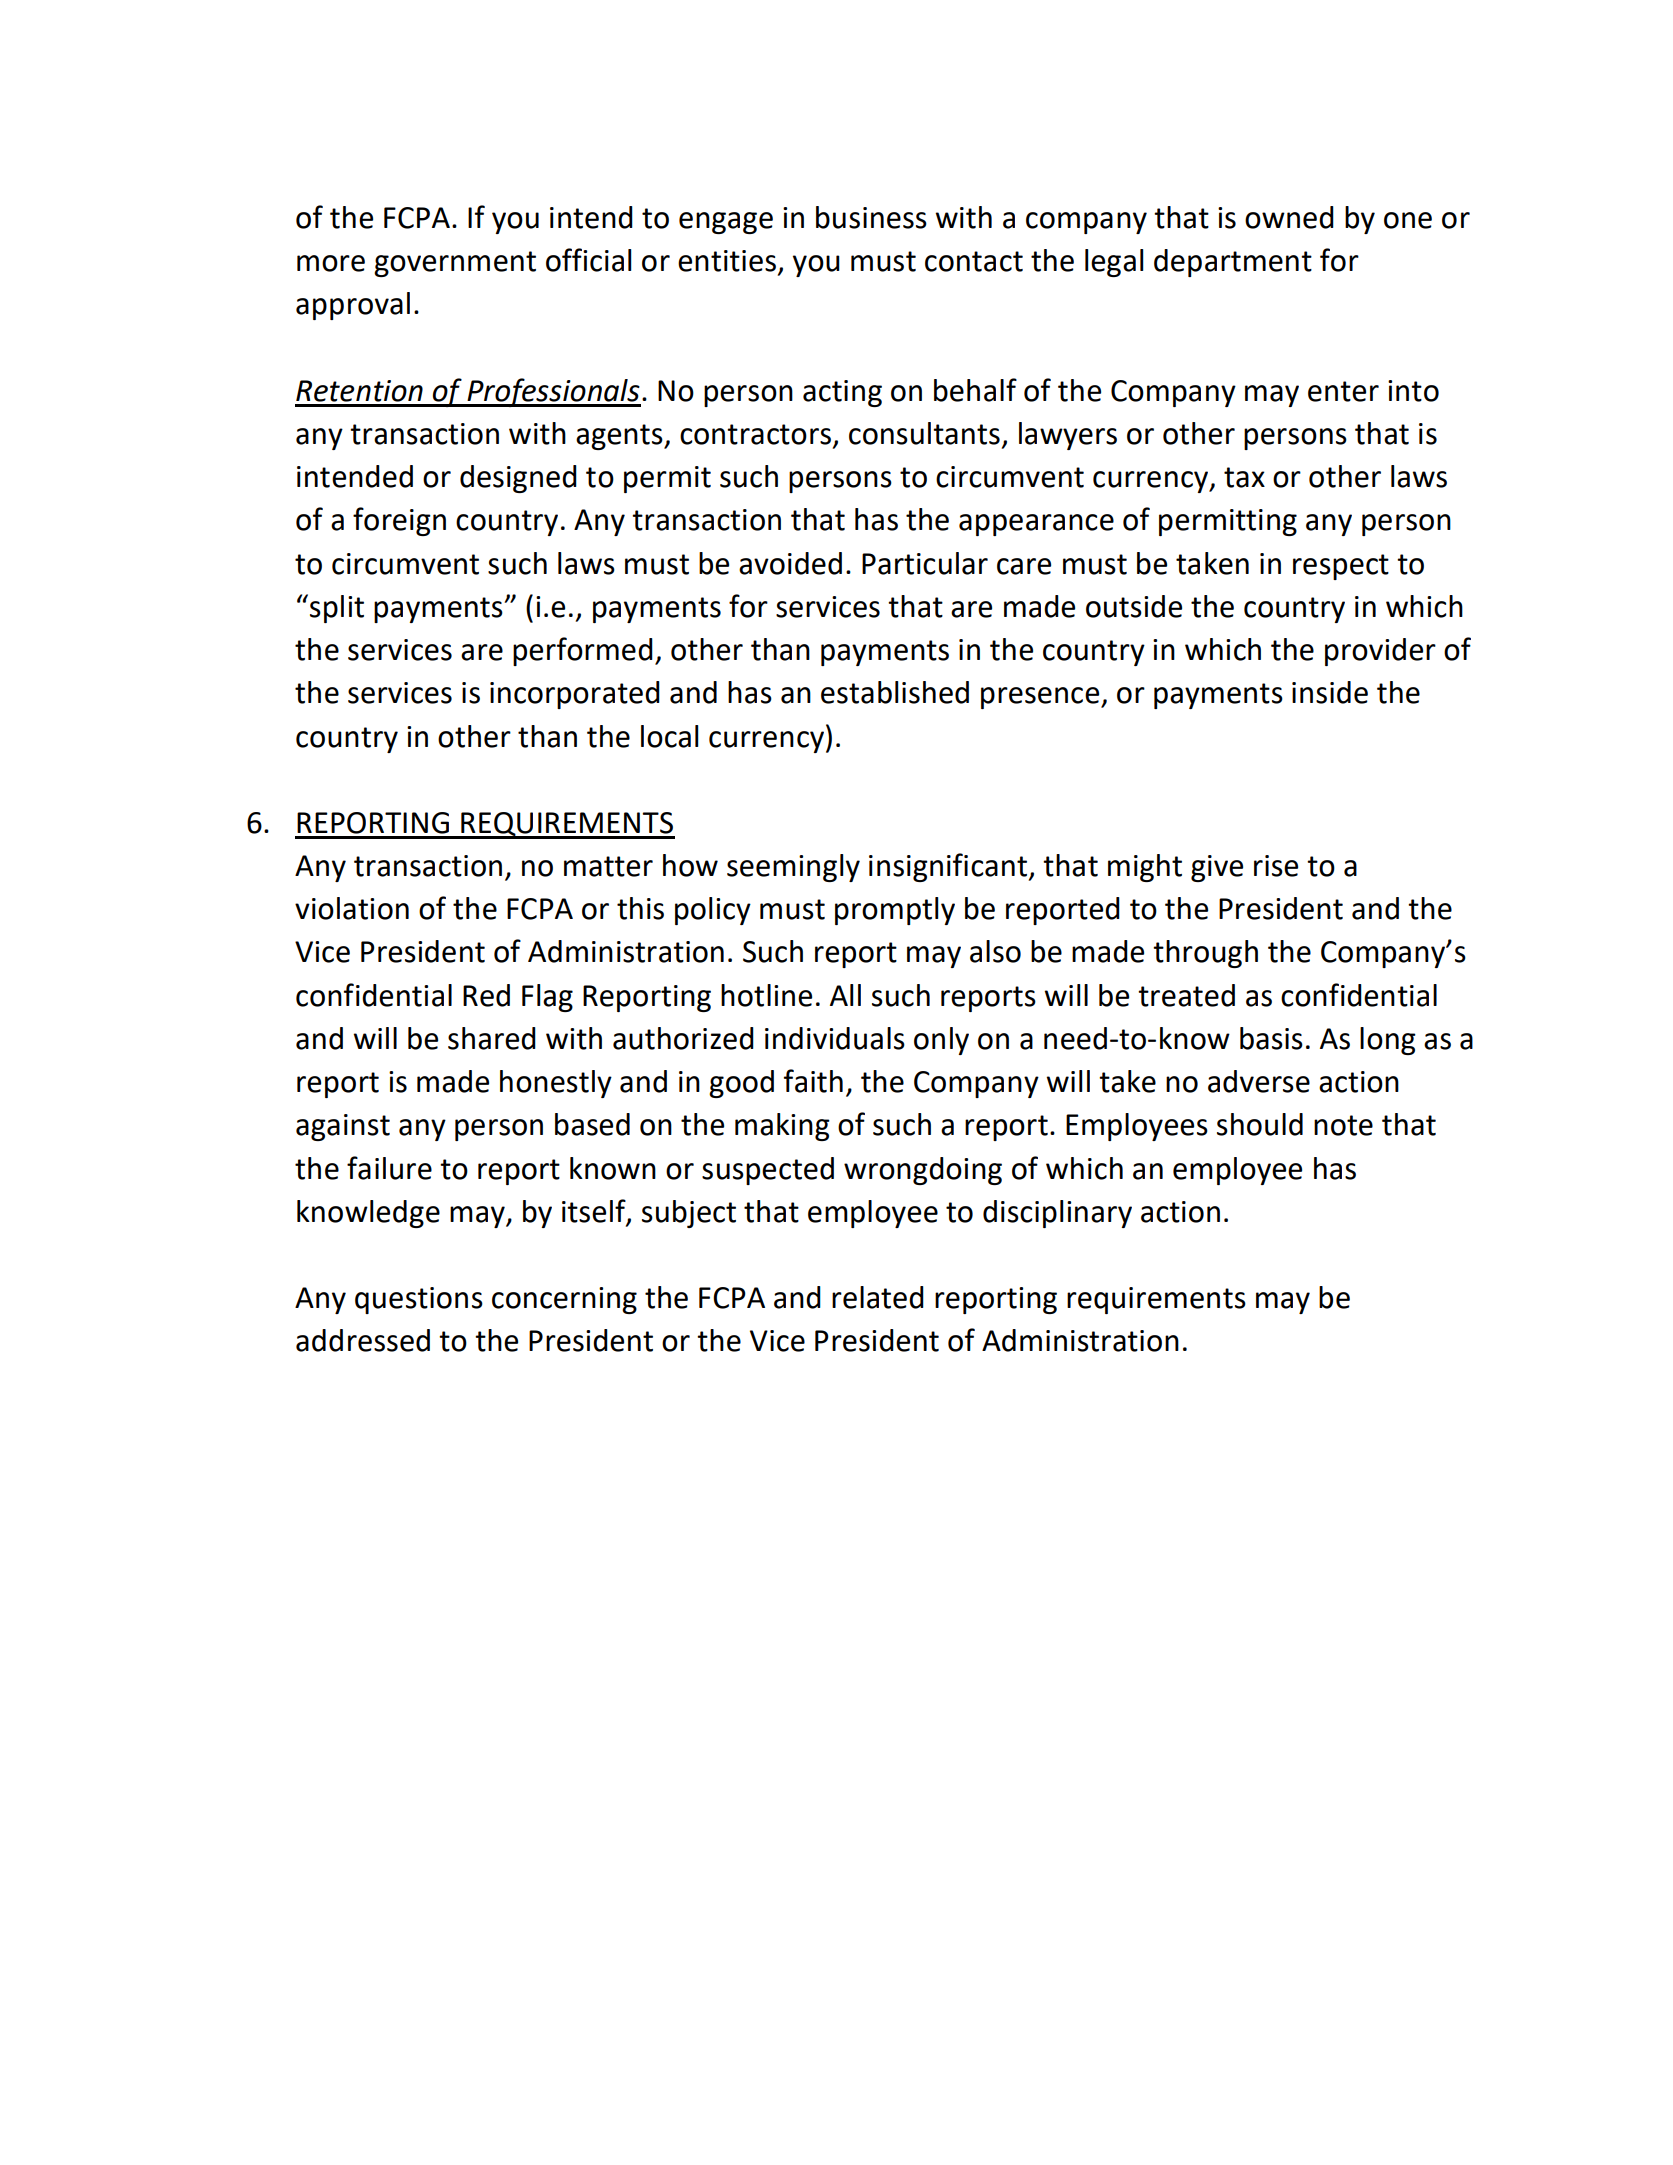 This screenshot has height=2165, width=1673. Describe the element at coordinates (1341, 567) in the screenshot. I see `respect` at that location.
